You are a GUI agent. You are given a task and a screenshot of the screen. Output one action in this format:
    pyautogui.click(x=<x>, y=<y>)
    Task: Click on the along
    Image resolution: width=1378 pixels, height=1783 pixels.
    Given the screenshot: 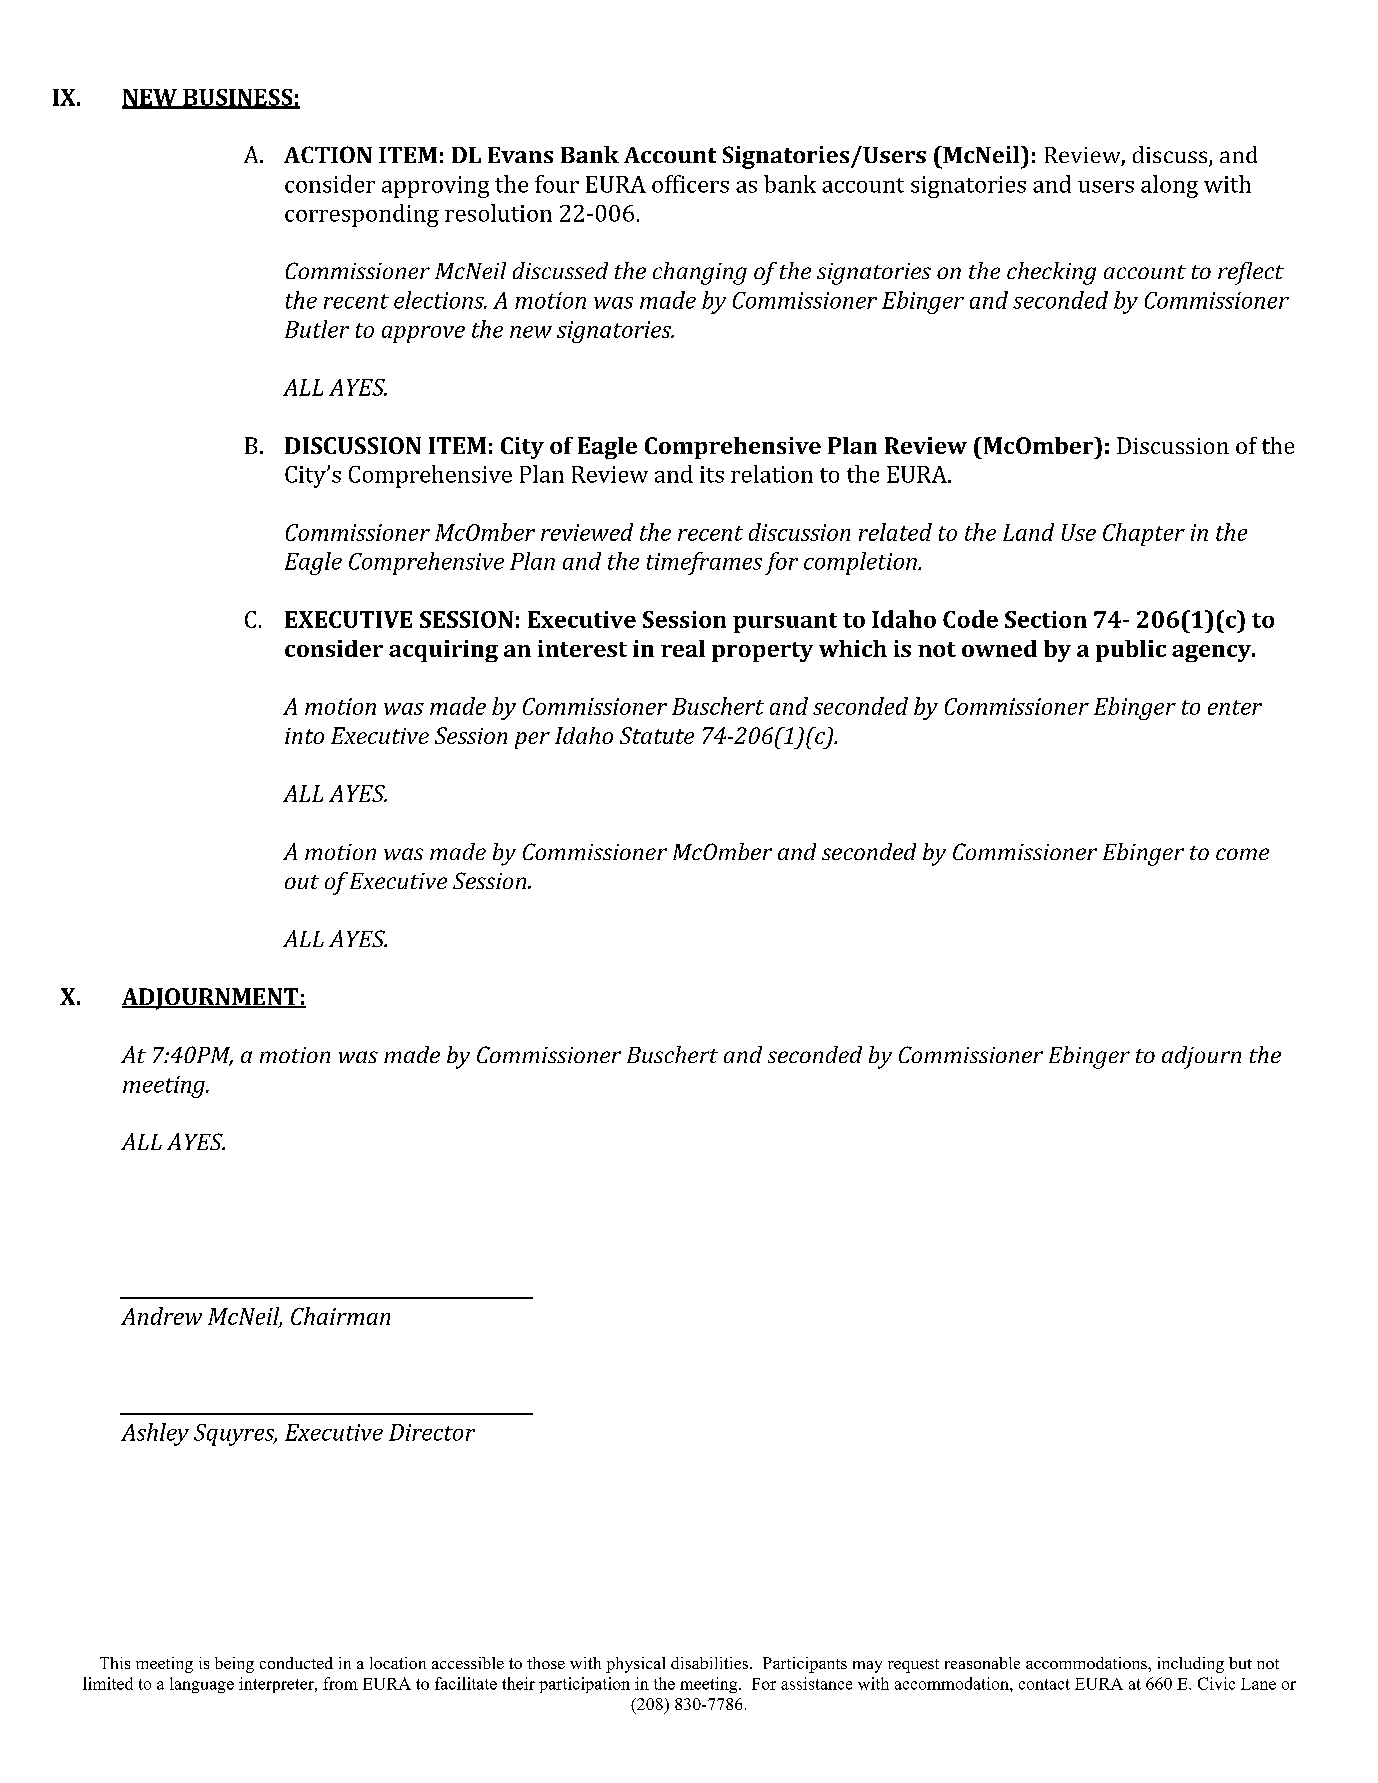 What is the action you would take?
    pyautogui.click(x=1169, y=186)
